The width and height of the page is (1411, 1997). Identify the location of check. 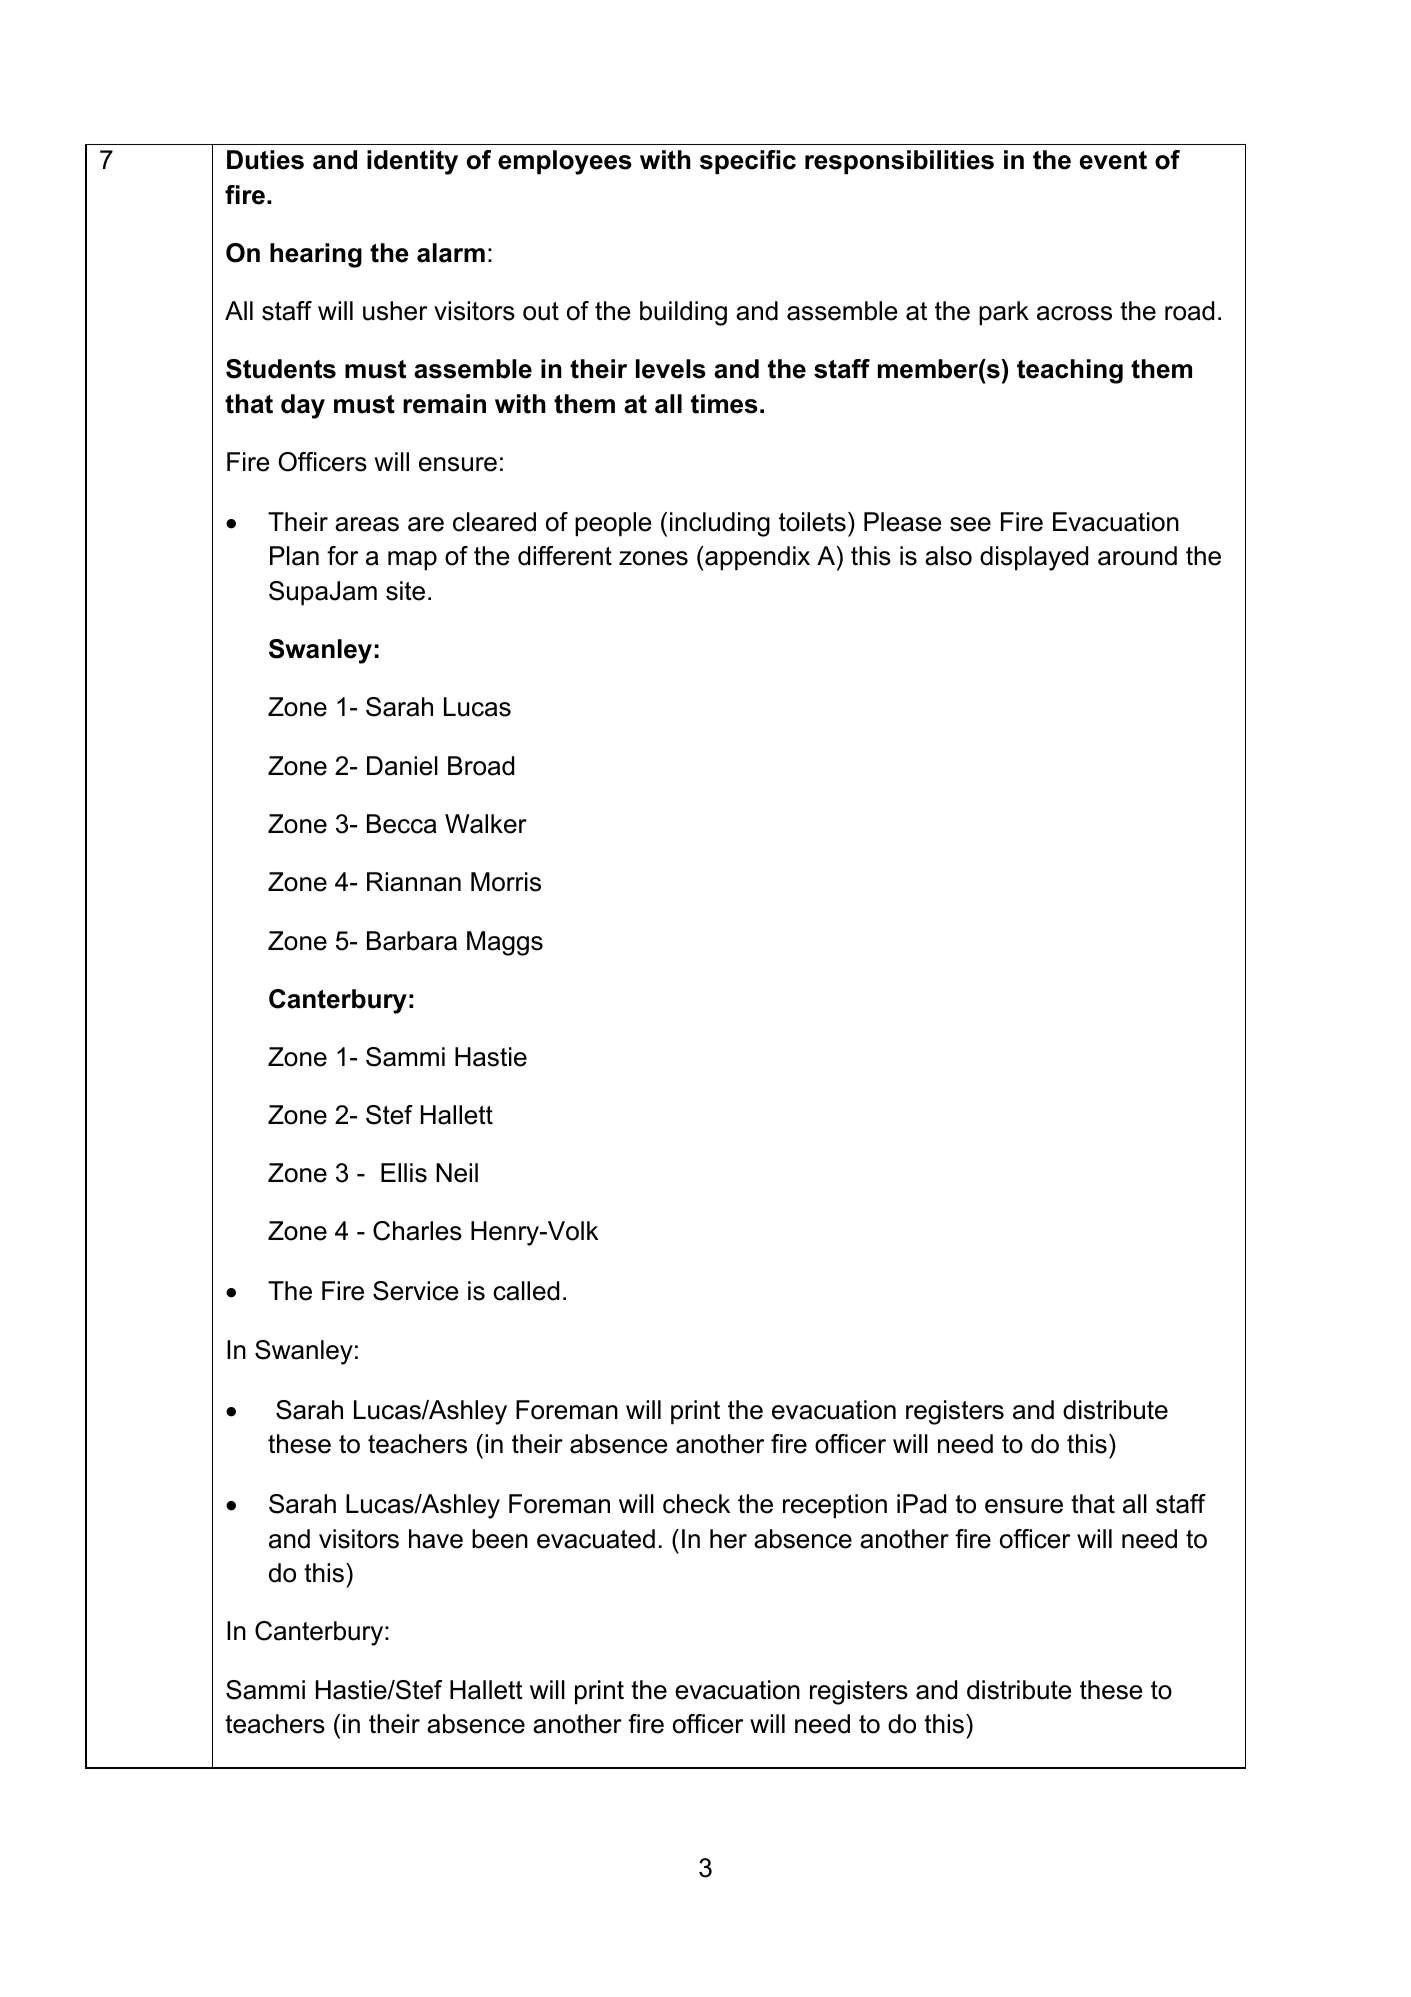
(696, 1504).
